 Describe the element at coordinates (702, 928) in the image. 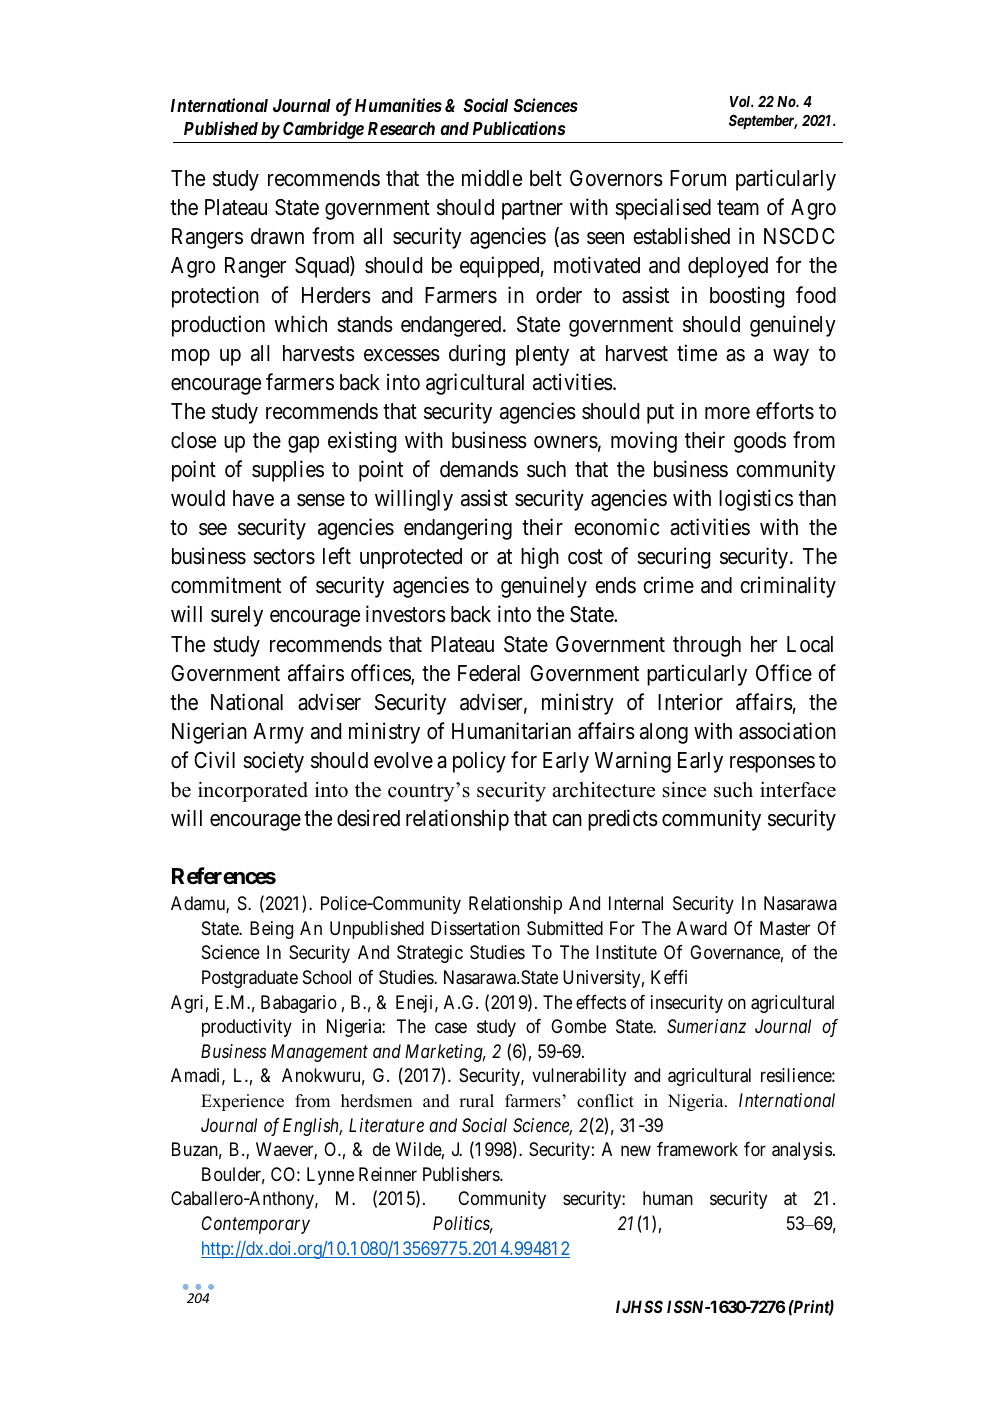

I see `Award` at that location.
